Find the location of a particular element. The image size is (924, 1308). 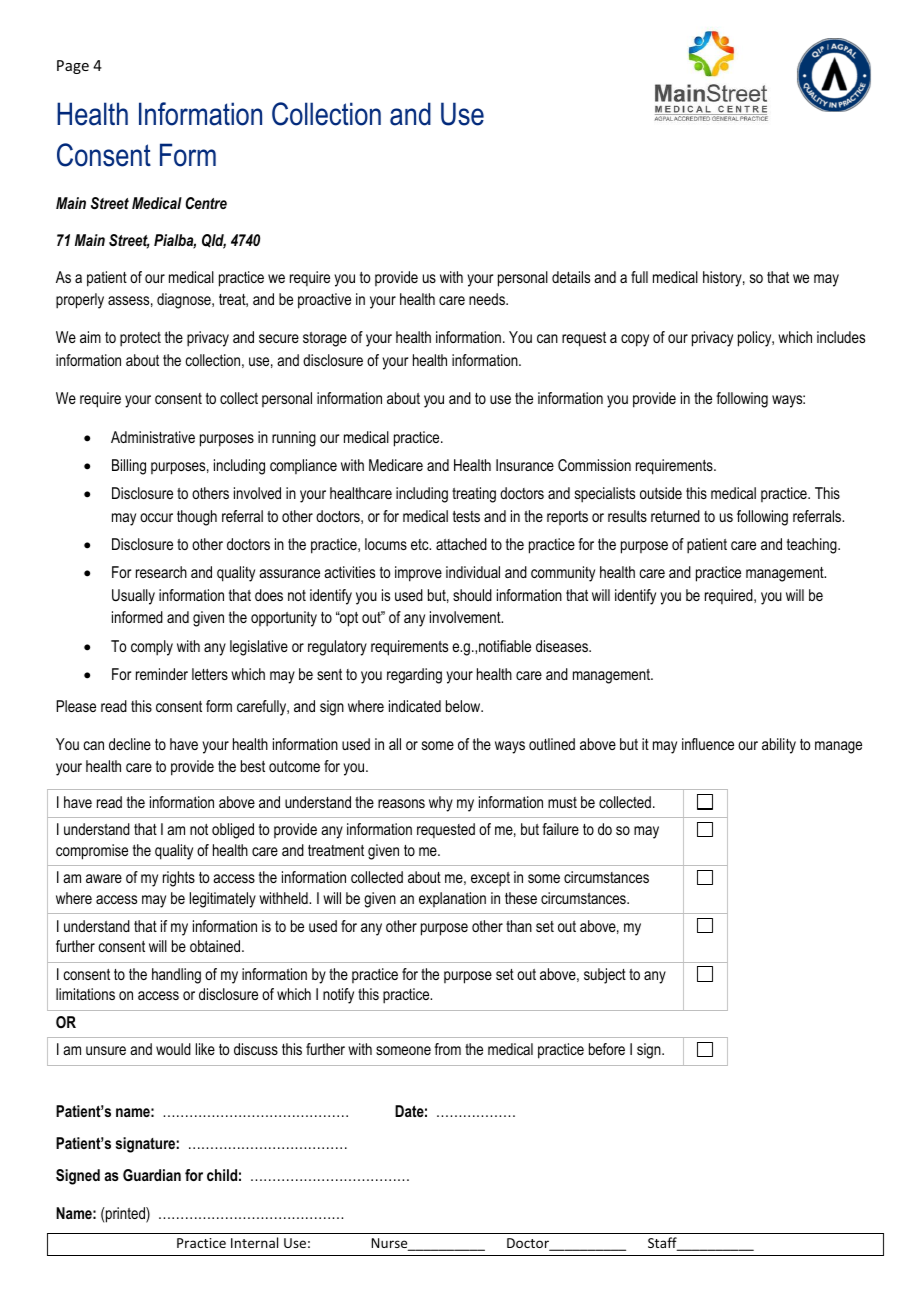

occur is located at coordinates (156, 517).
